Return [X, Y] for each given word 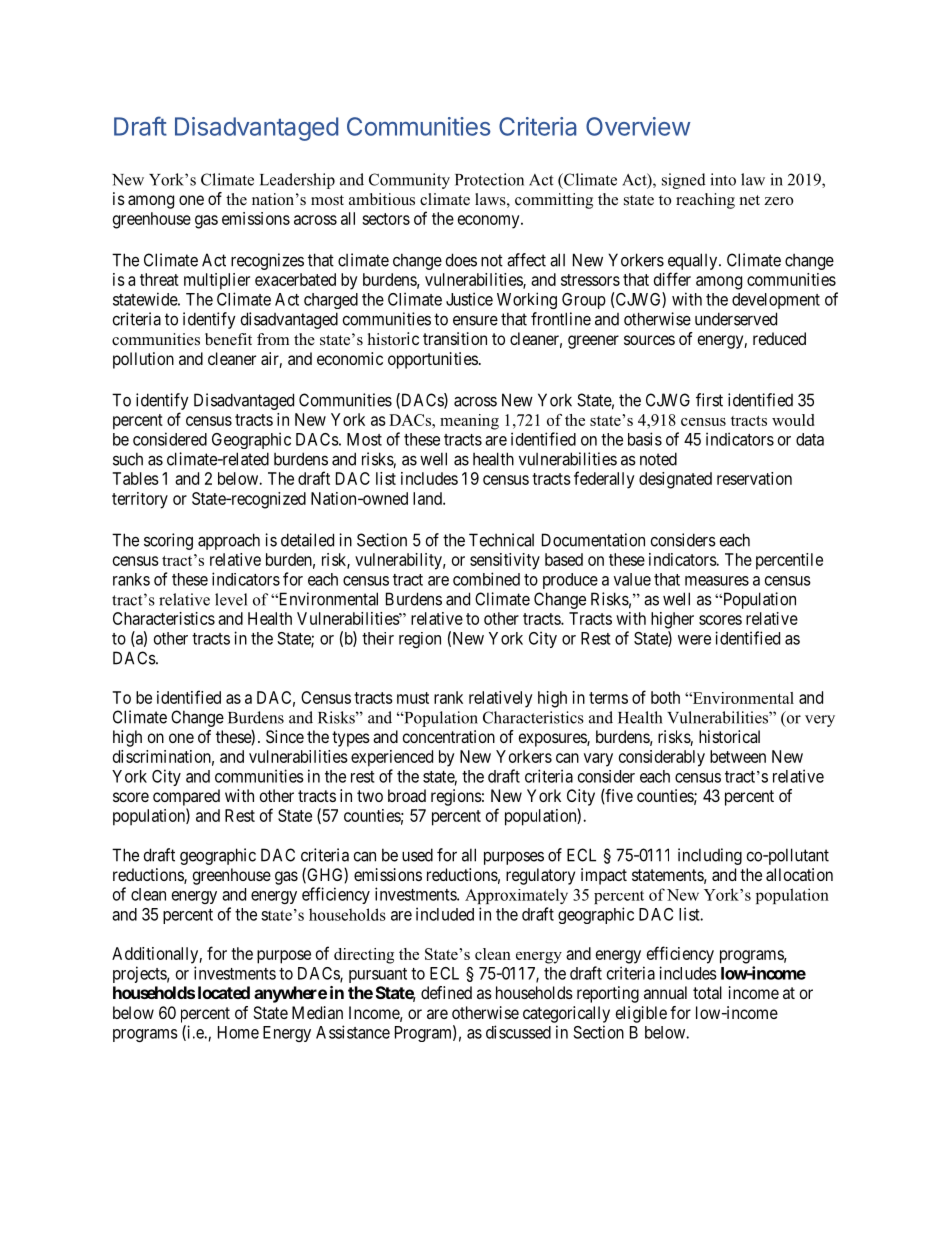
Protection [489, 179]
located [224, 992]
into [723, 179]
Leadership [297, 181]
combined [486, 579]
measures [717, 581]
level [231, 599]
